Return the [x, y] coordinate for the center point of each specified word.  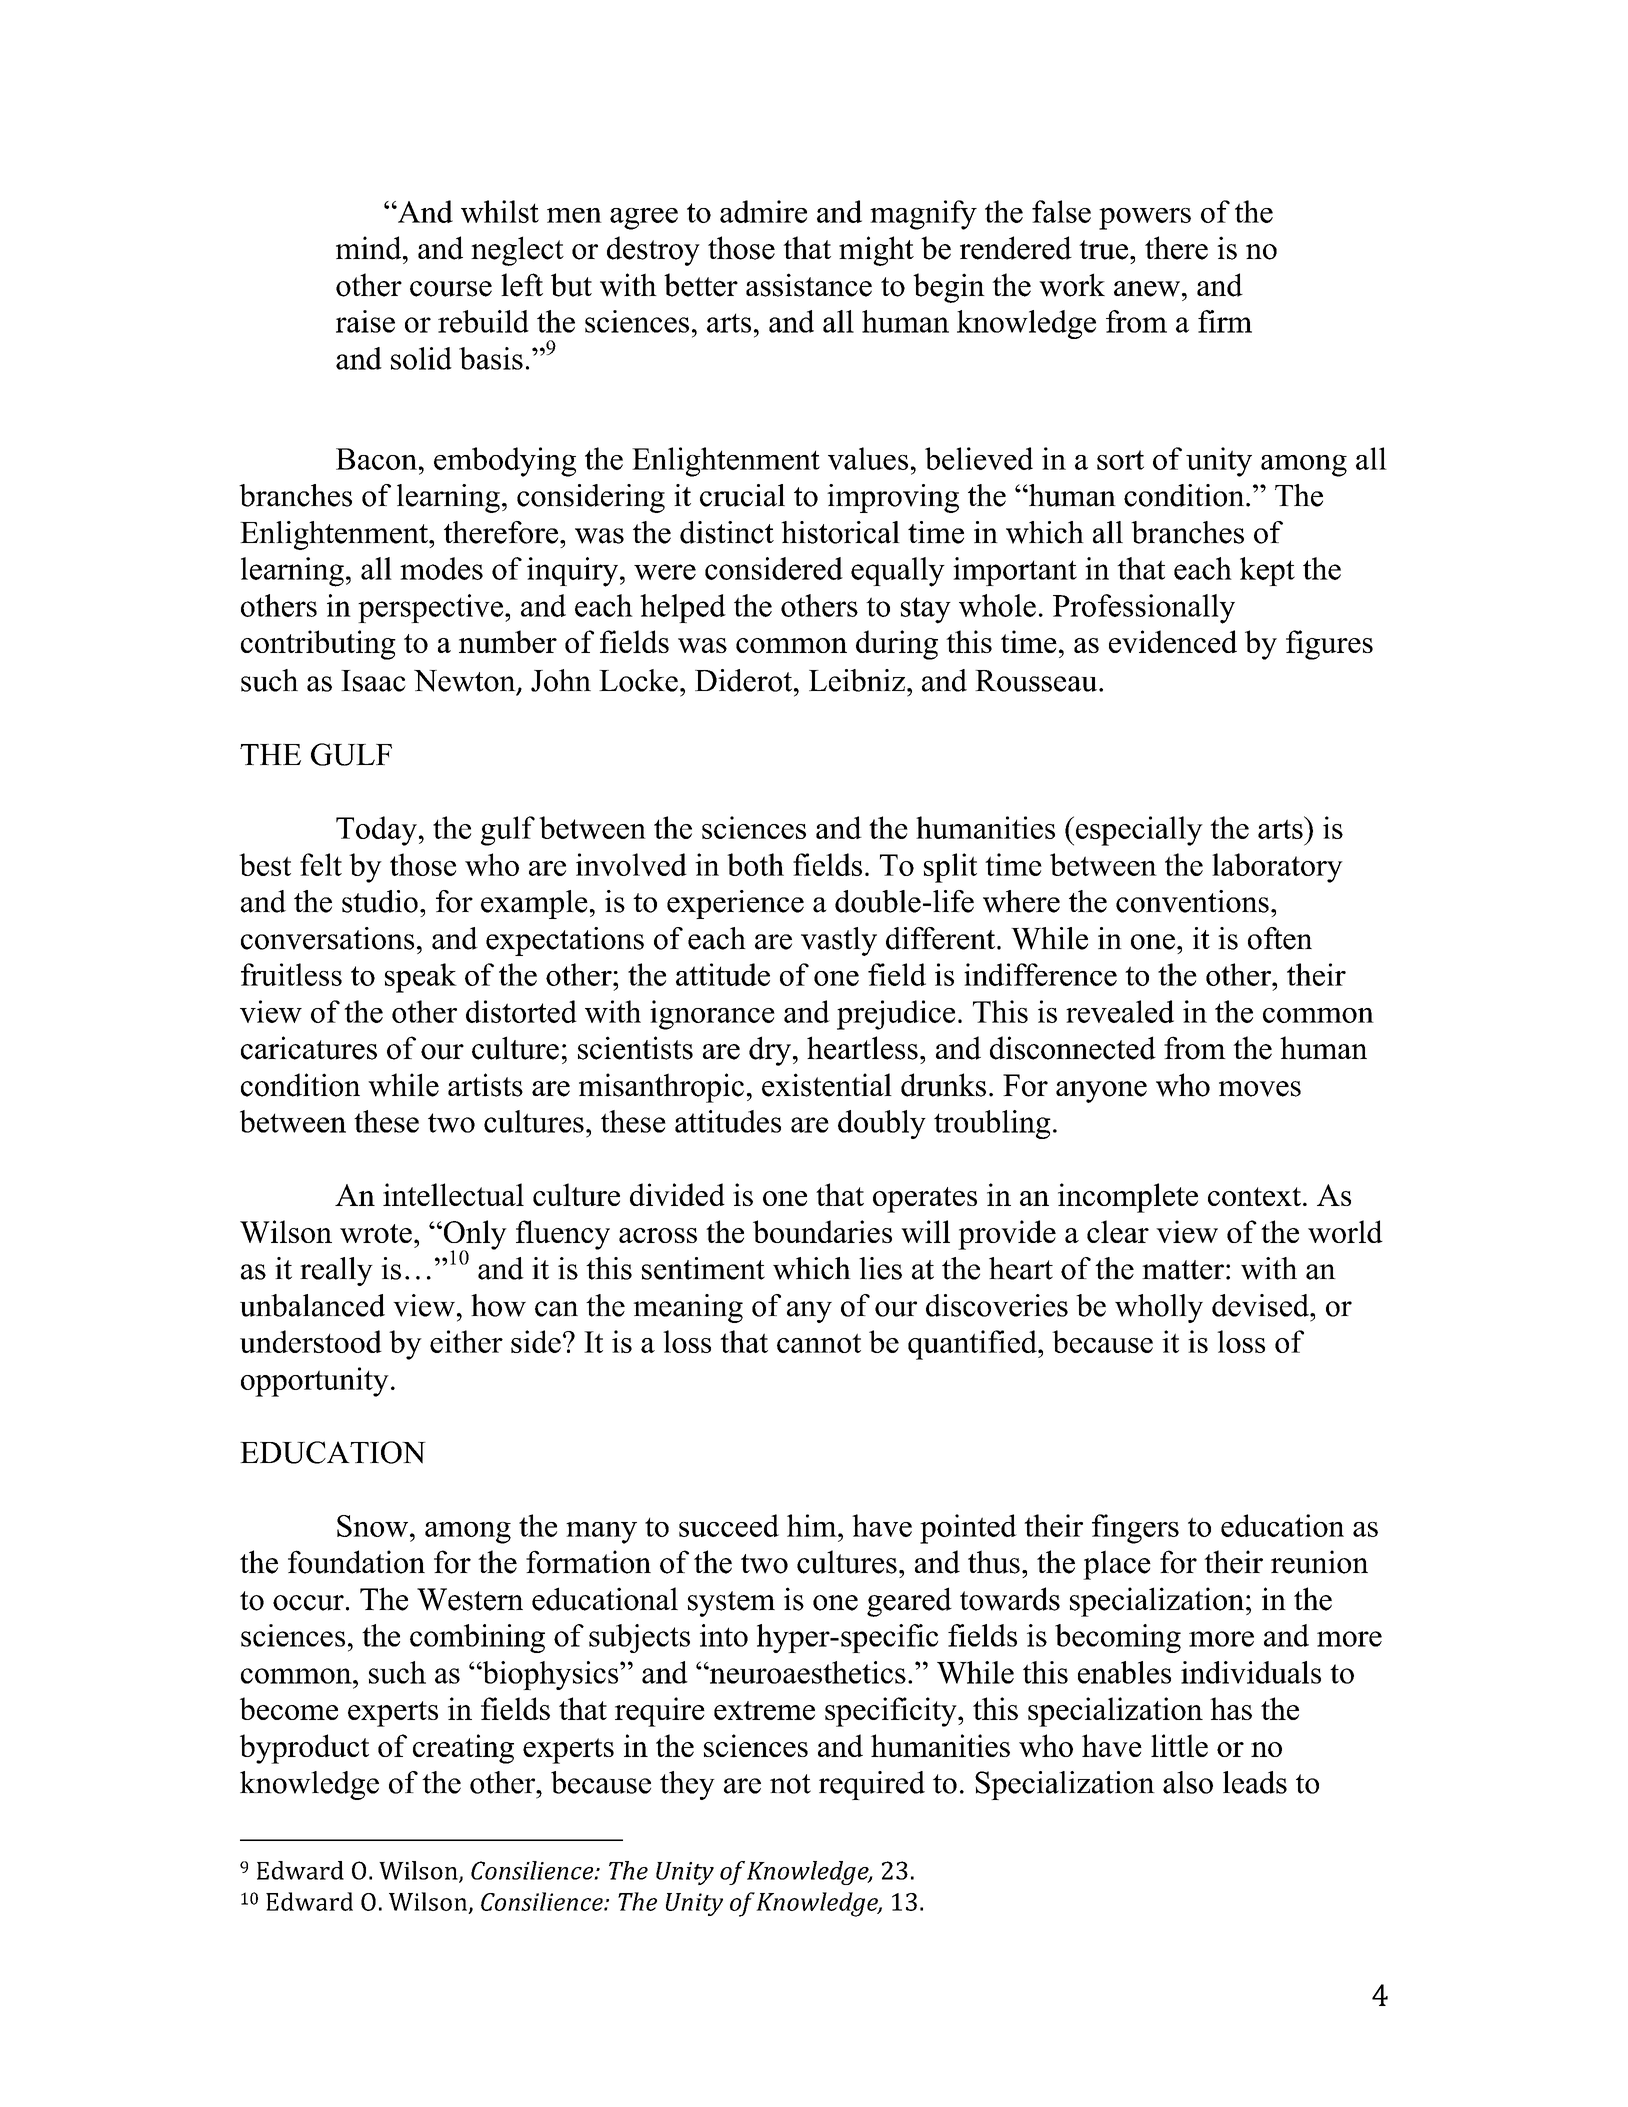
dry [770, 1051]
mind [370, 248]
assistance [809, 285]
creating [463, 1749]
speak [421, 978]
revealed [1120, 1011]
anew [1147, 289]
